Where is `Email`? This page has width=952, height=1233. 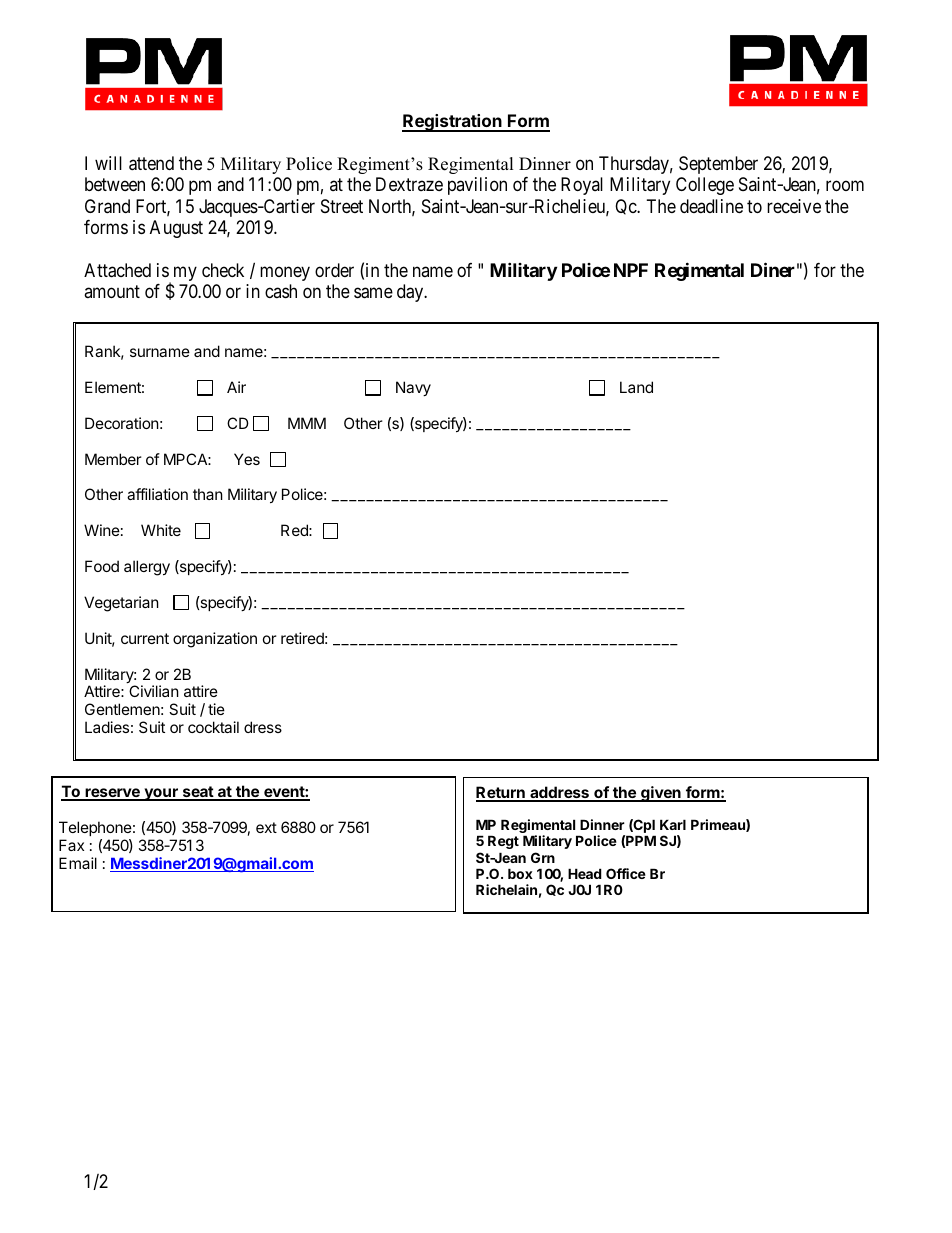 Email is located at coordinates (78, 863).
